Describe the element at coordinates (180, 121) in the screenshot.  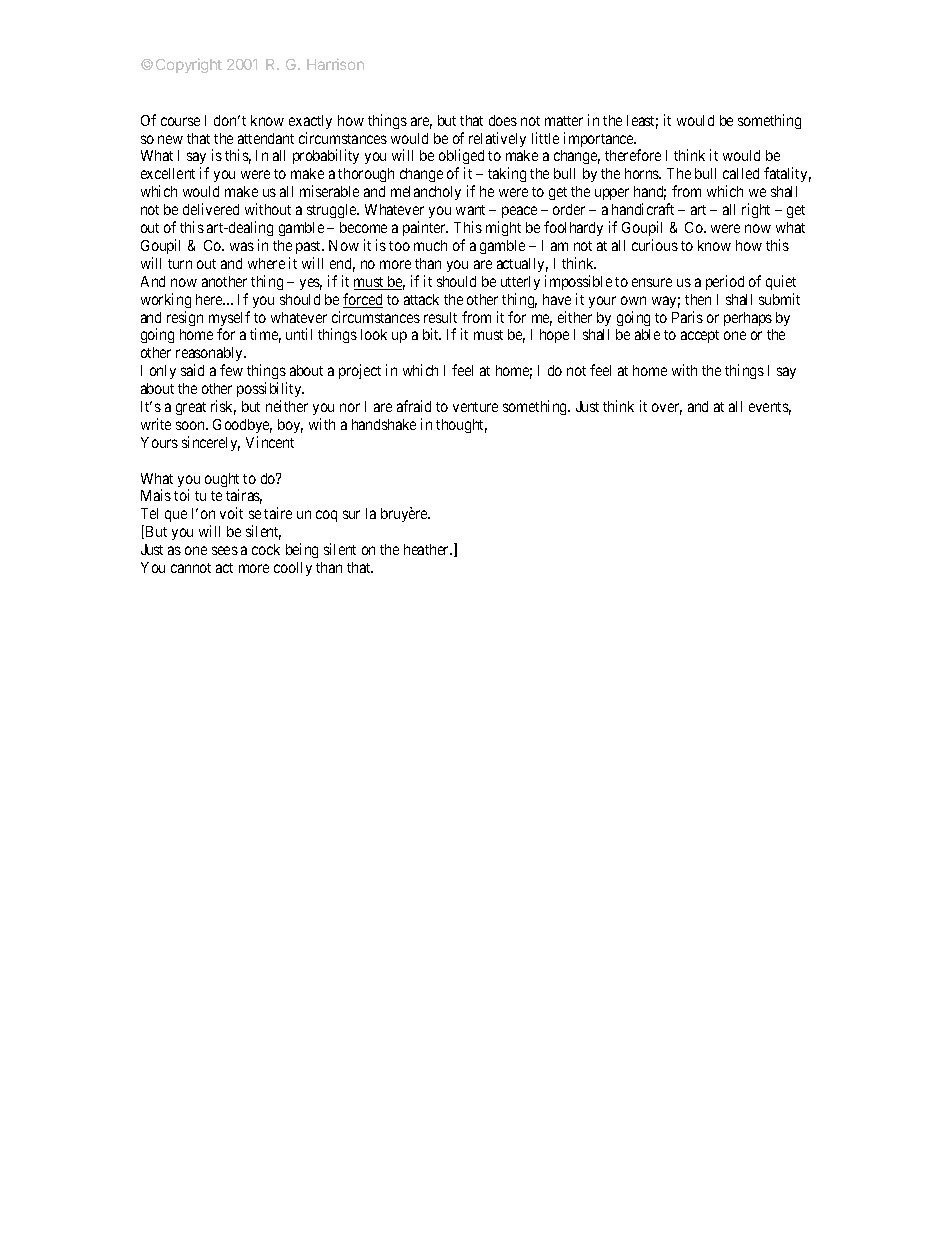
I see `course` at that location.
